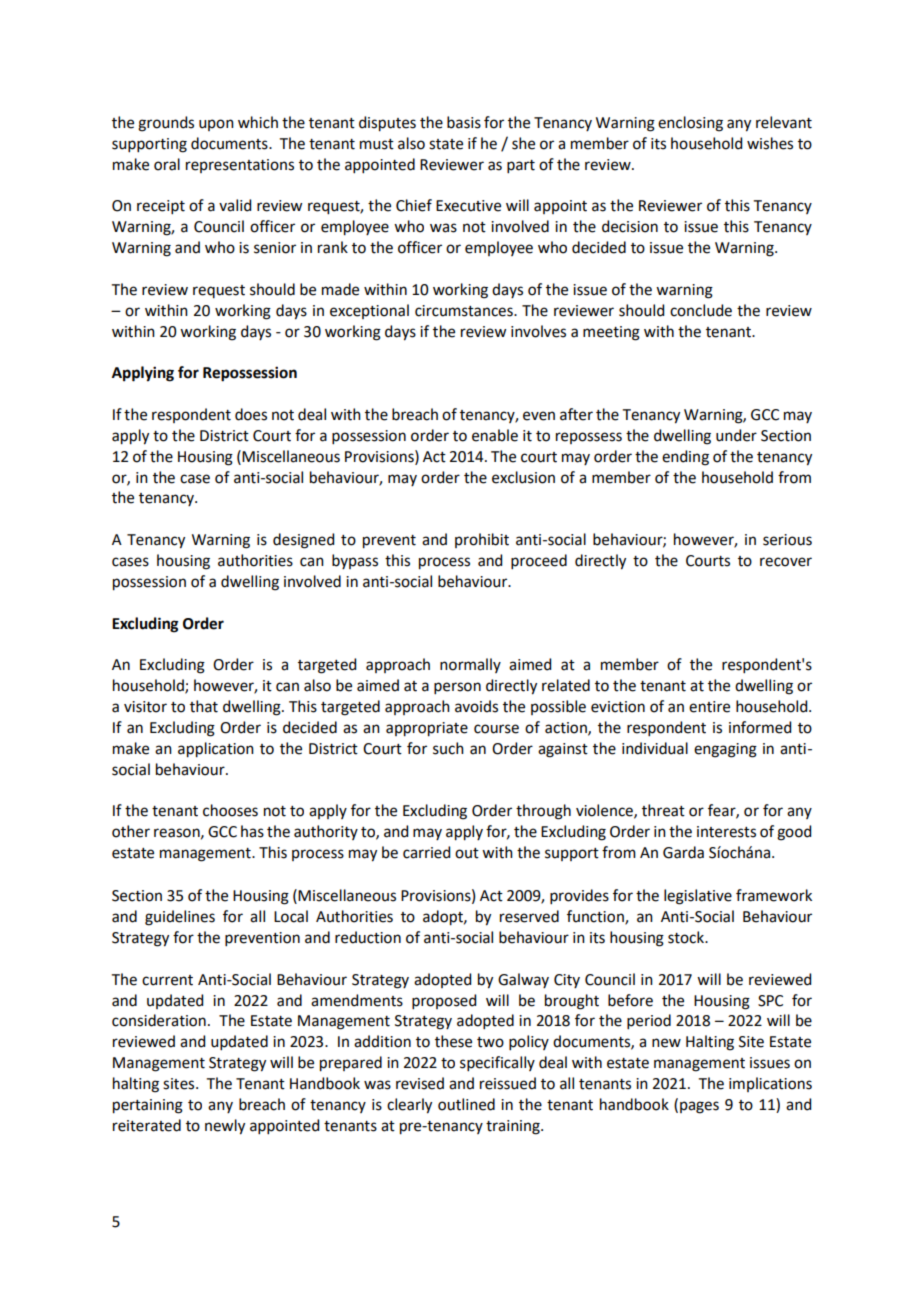 The height and width of the page is (1308, 924). What do you see at coordinates (529, 916) in the page?
I see `reserved` at bounding box center [529, 916].
